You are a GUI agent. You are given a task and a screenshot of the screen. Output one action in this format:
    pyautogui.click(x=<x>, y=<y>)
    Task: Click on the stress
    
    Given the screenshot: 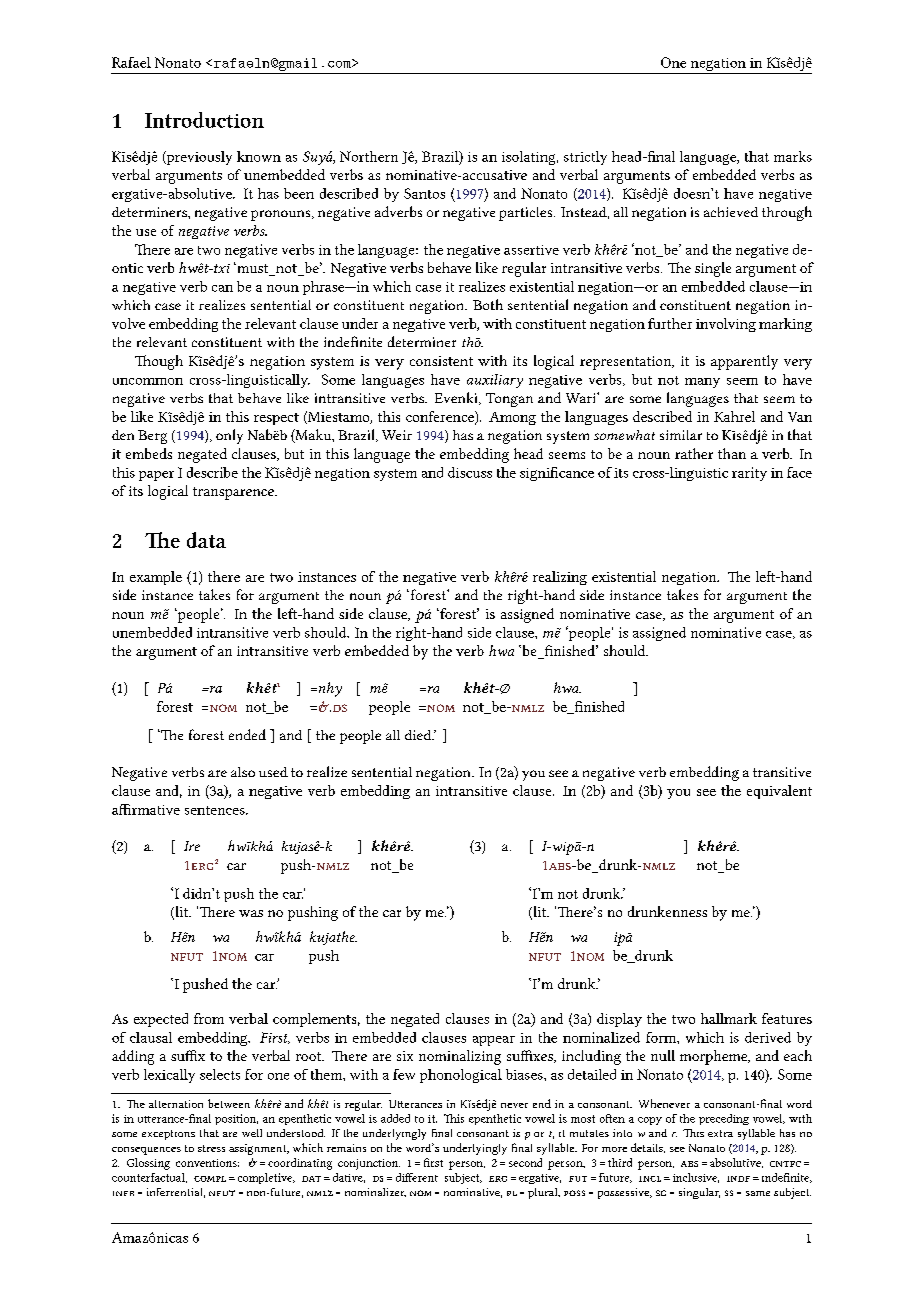 What is the action you would take?
    pyautogui.click(x=211, y=1148)
